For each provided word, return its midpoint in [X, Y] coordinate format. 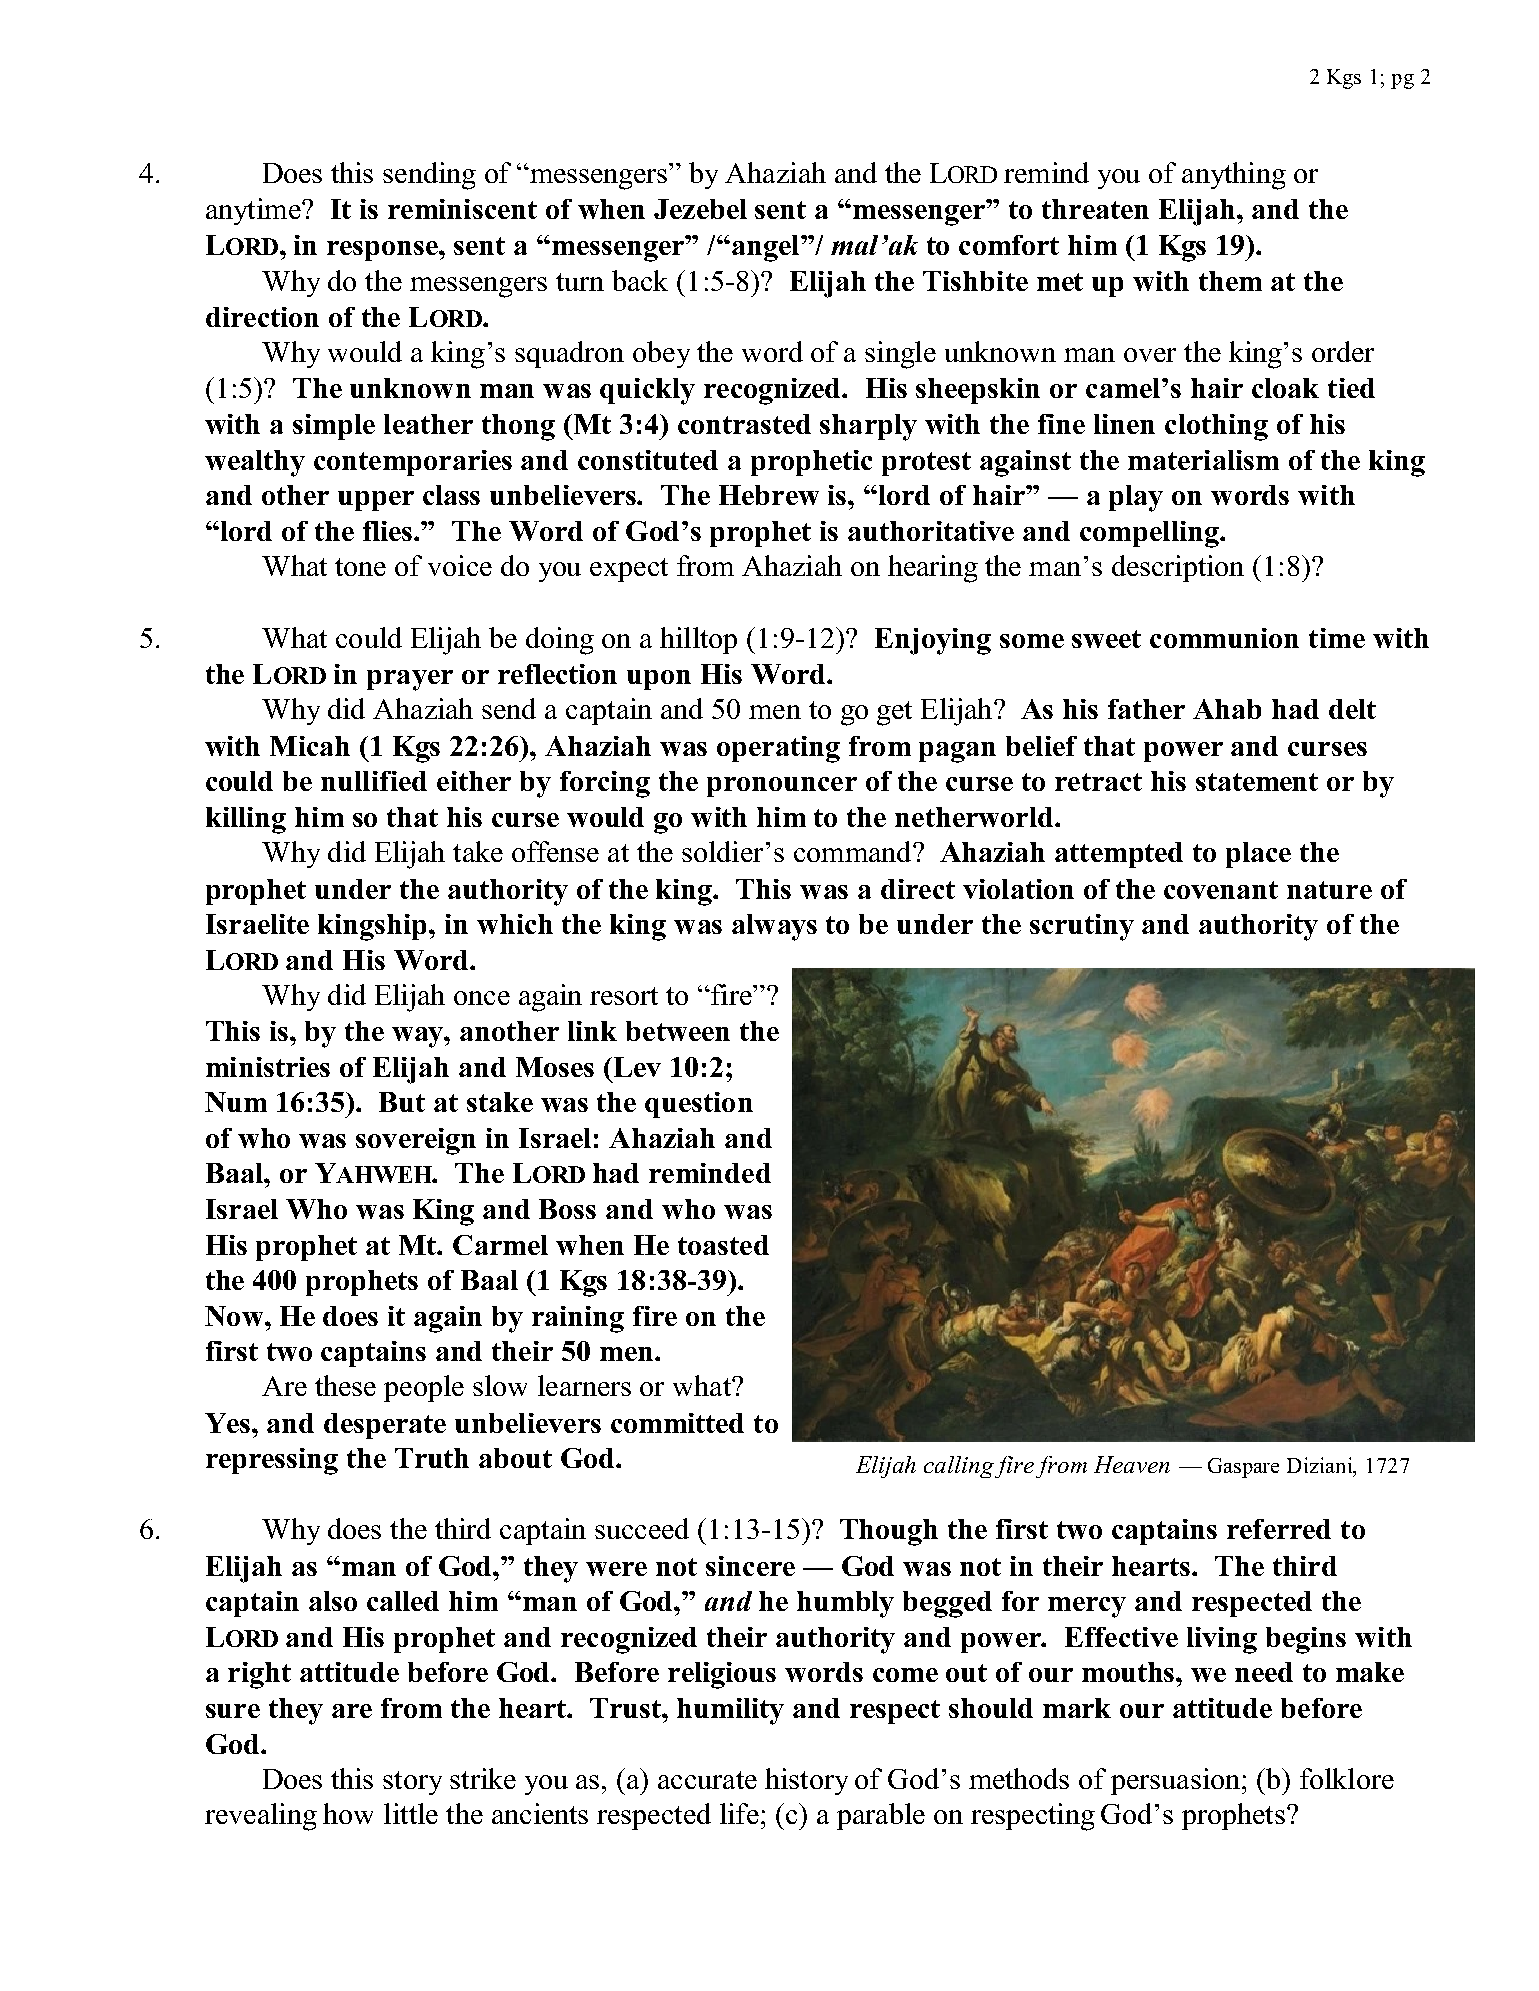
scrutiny [1082, 927]
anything [1234, 176]
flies [389, 531]
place [1258, 855]
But [402, 1102]
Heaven [1132, 1464]
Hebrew [769, 495]
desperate [385, 1426]
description [1178, 568]
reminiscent [462, 209]
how [348, 1813]
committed [677, 1423]
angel [767, 248]
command [854, 851]
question [699, 1105]
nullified [374, 781]
